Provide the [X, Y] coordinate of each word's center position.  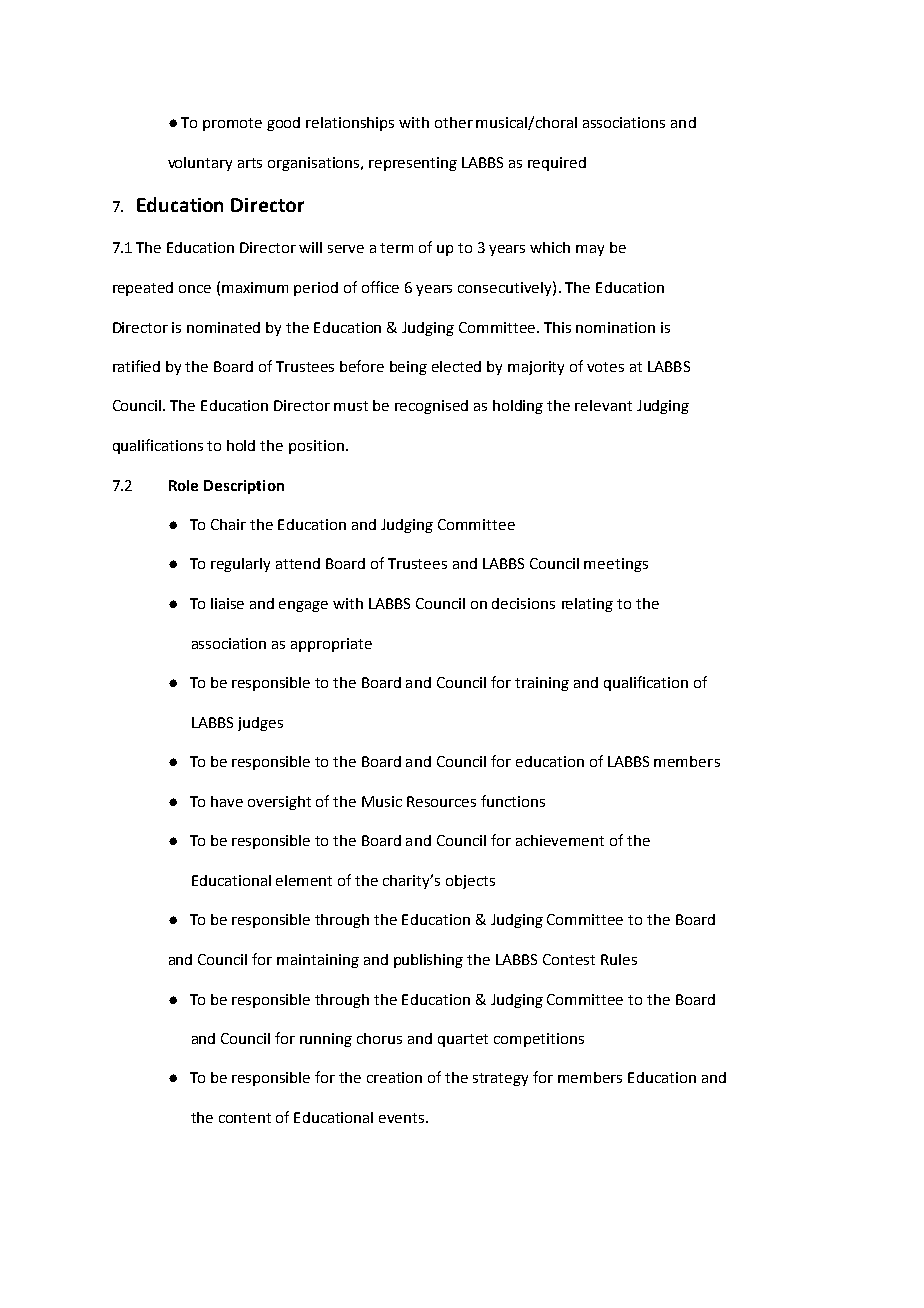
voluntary [200, 164]
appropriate [331, 645]
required [557, 164]
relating [587, 605]
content [245, 1118]
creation [394, 1077]
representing [413, 164]
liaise [227, 603]
